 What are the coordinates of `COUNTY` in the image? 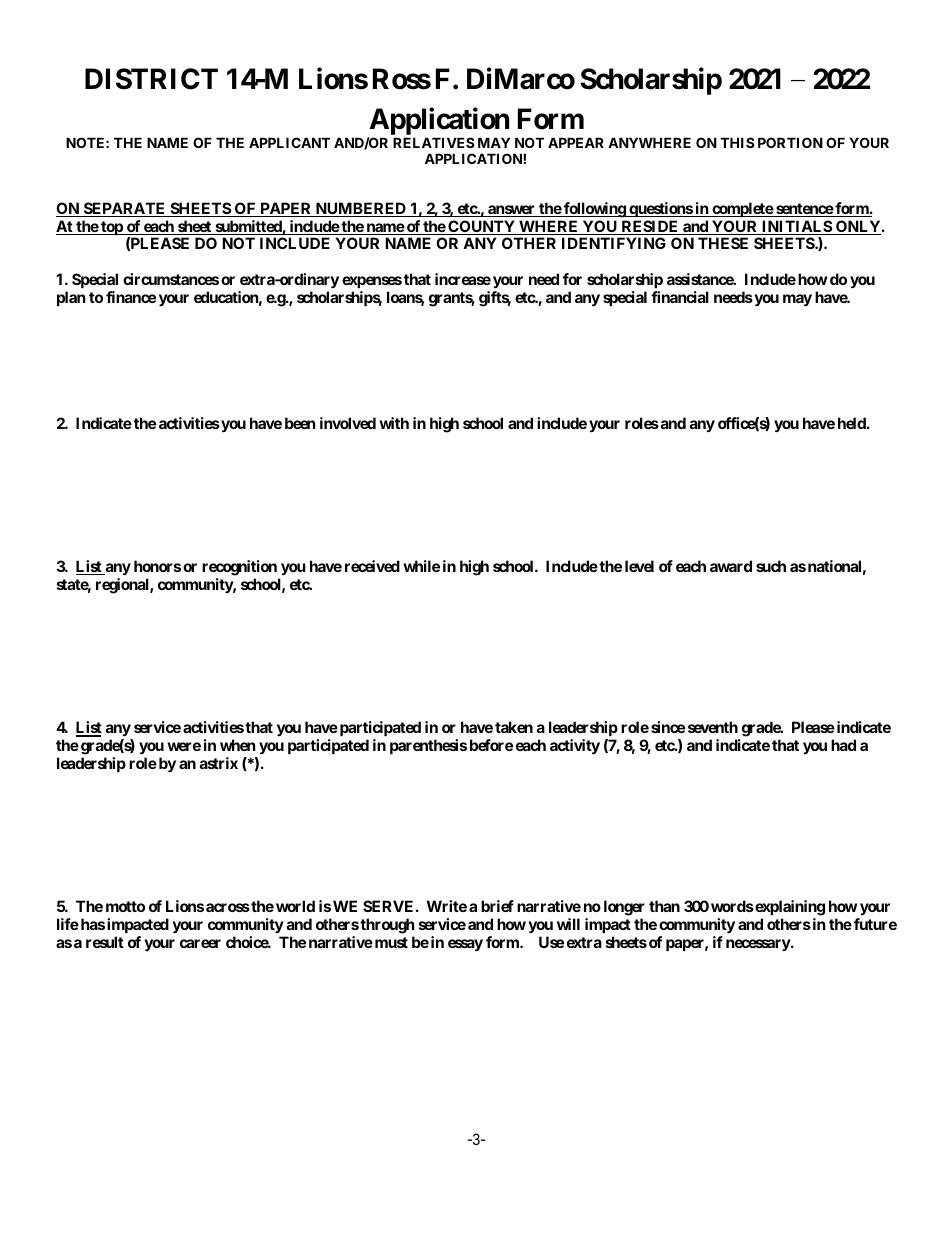 It's located at (481, 227).
